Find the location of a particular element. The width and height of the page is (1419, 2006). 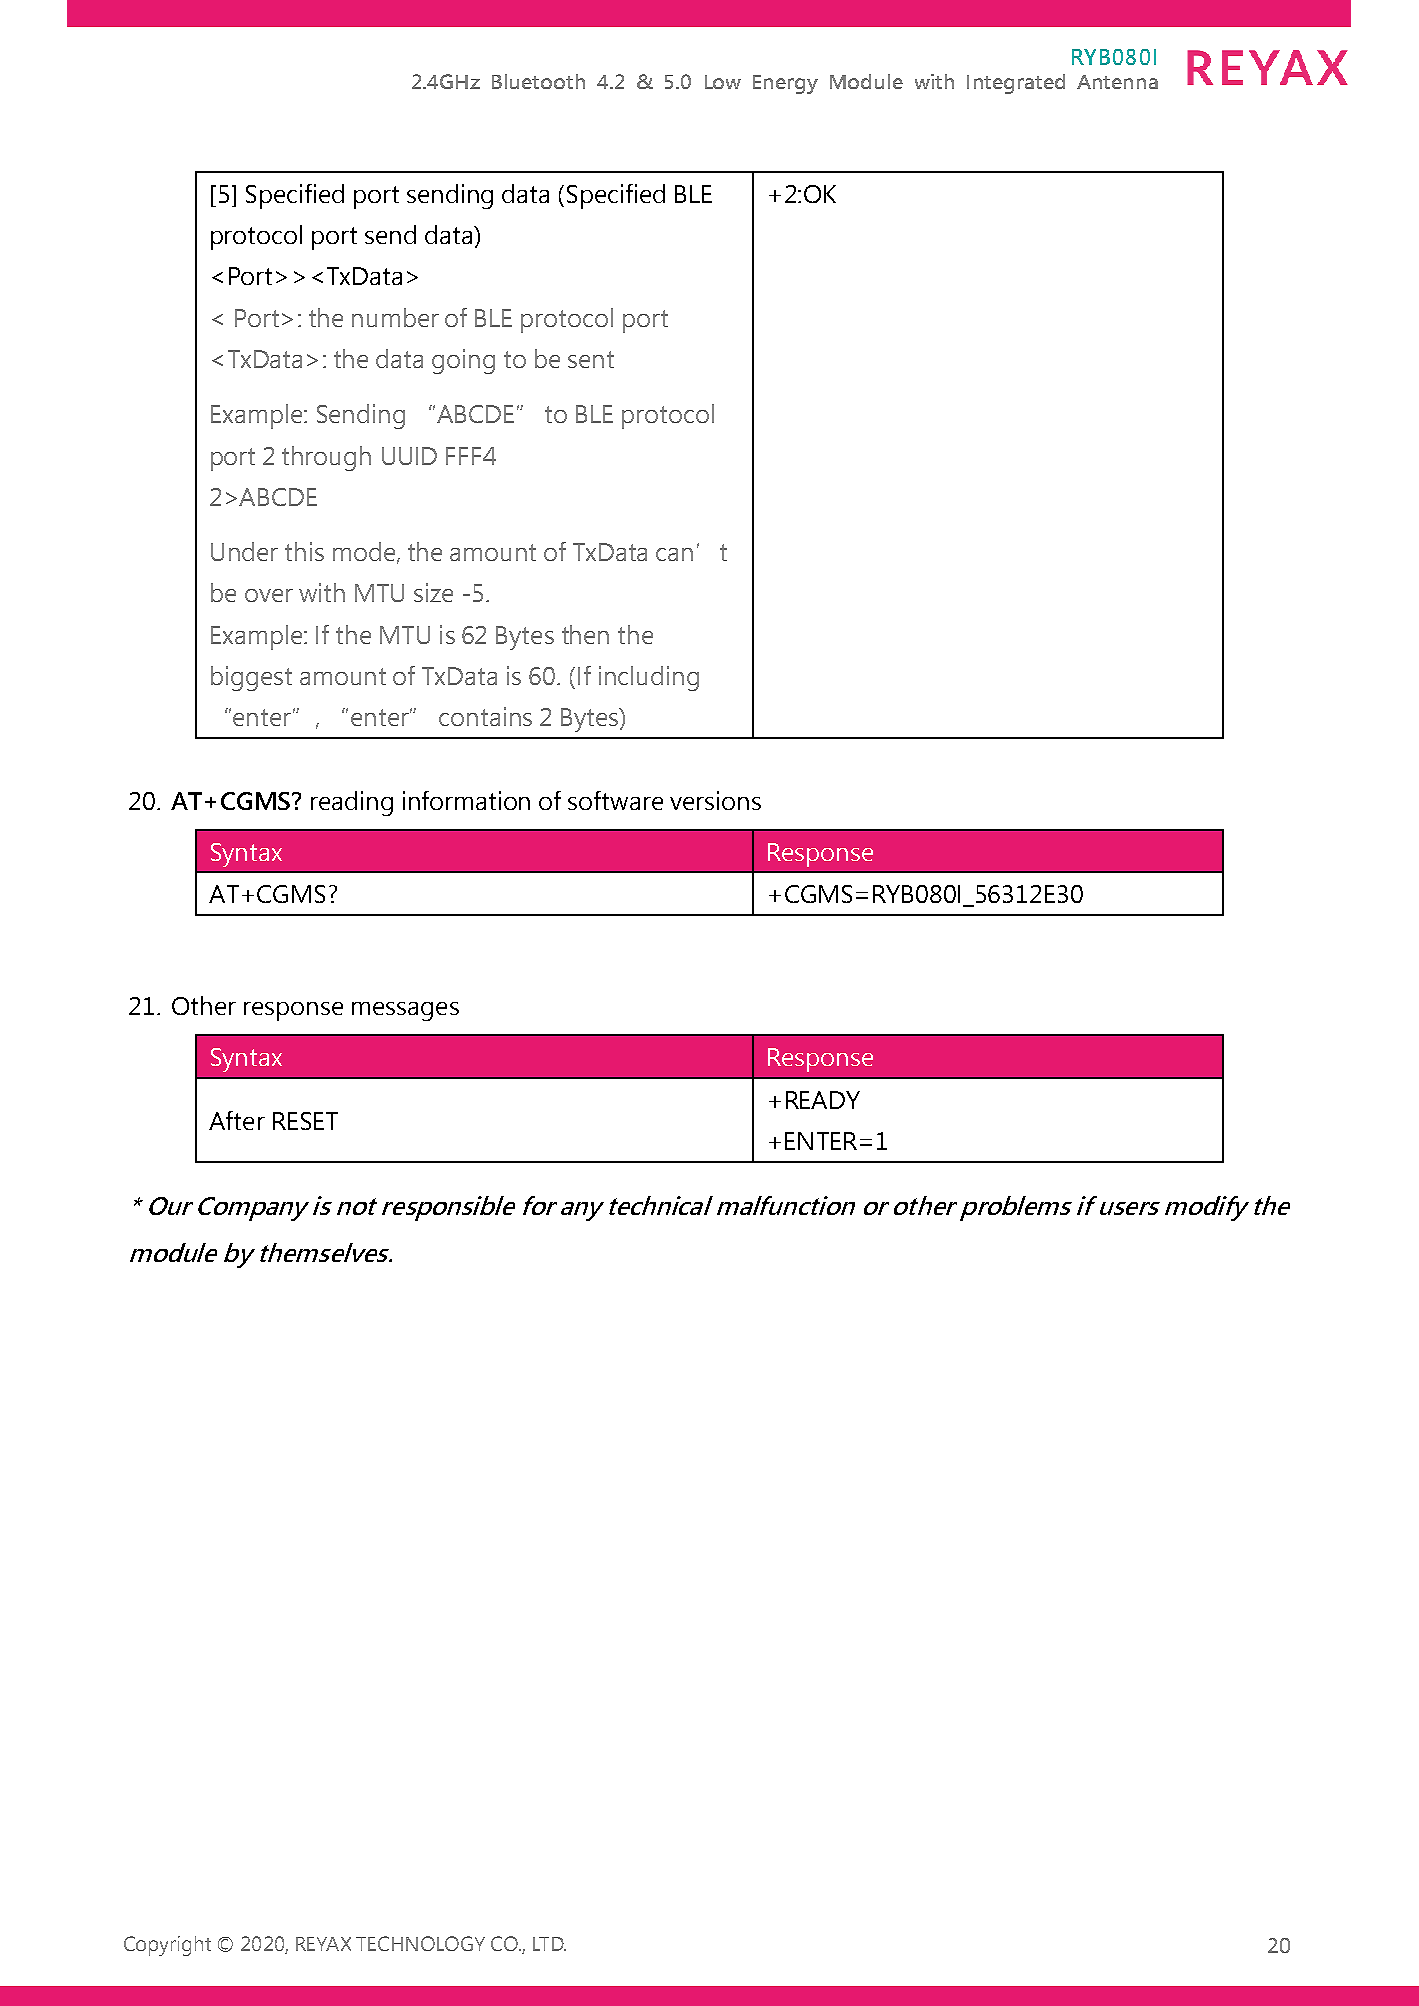

sent is located at coordinates (591, 359).
